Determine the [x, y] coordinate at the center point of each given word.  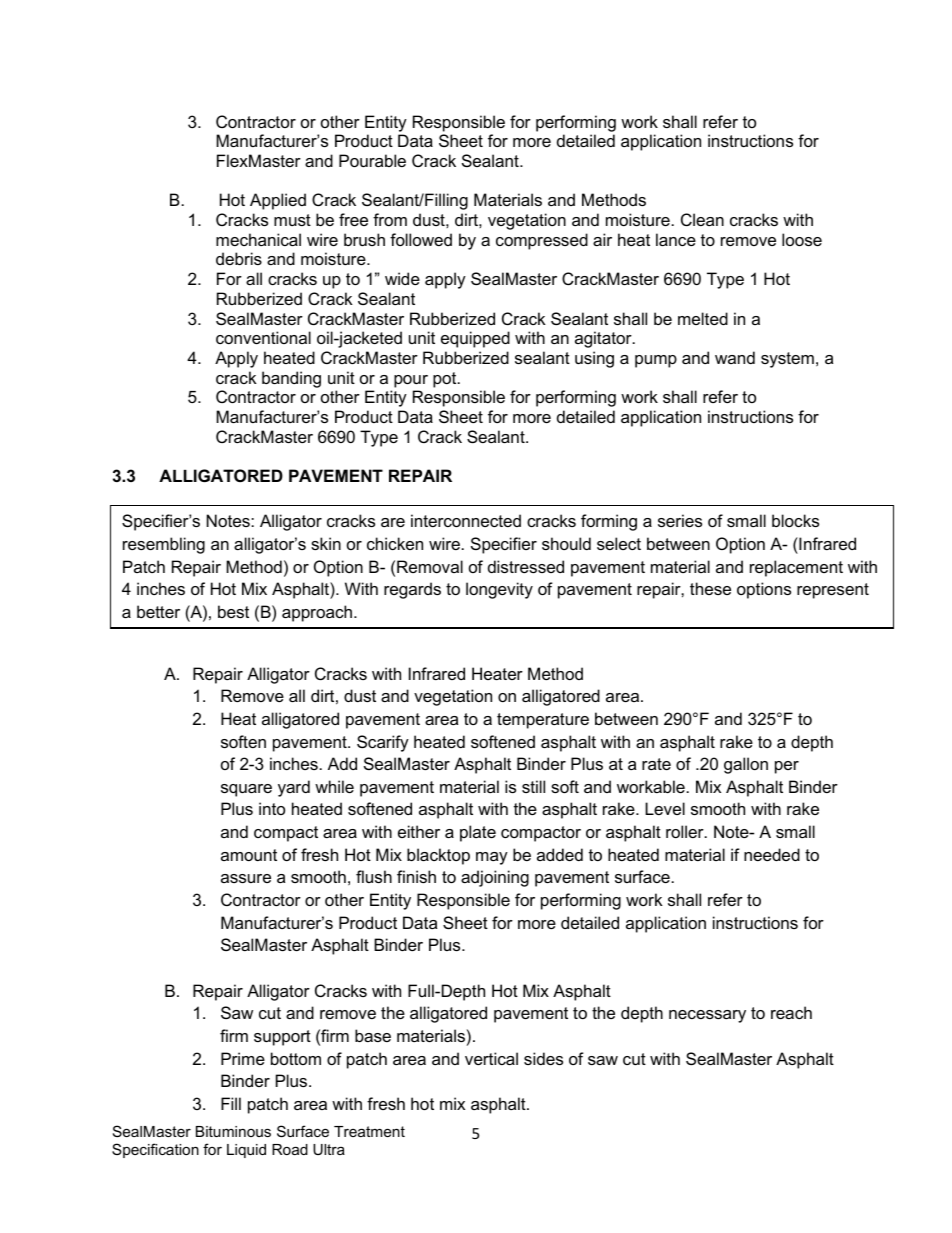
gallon [746, 765]
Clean [702, 219]
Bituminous [233, 1131]
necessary [707, 1016]
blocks [795, 520]
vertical [491, 1058]
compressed [542, 241]
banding [291, 379]
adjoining [495, 878]
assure [246, 878]
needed [772, 854]
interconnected [466, 520]
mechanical [258, 239]
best [233, 611]
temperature [543, 721]
